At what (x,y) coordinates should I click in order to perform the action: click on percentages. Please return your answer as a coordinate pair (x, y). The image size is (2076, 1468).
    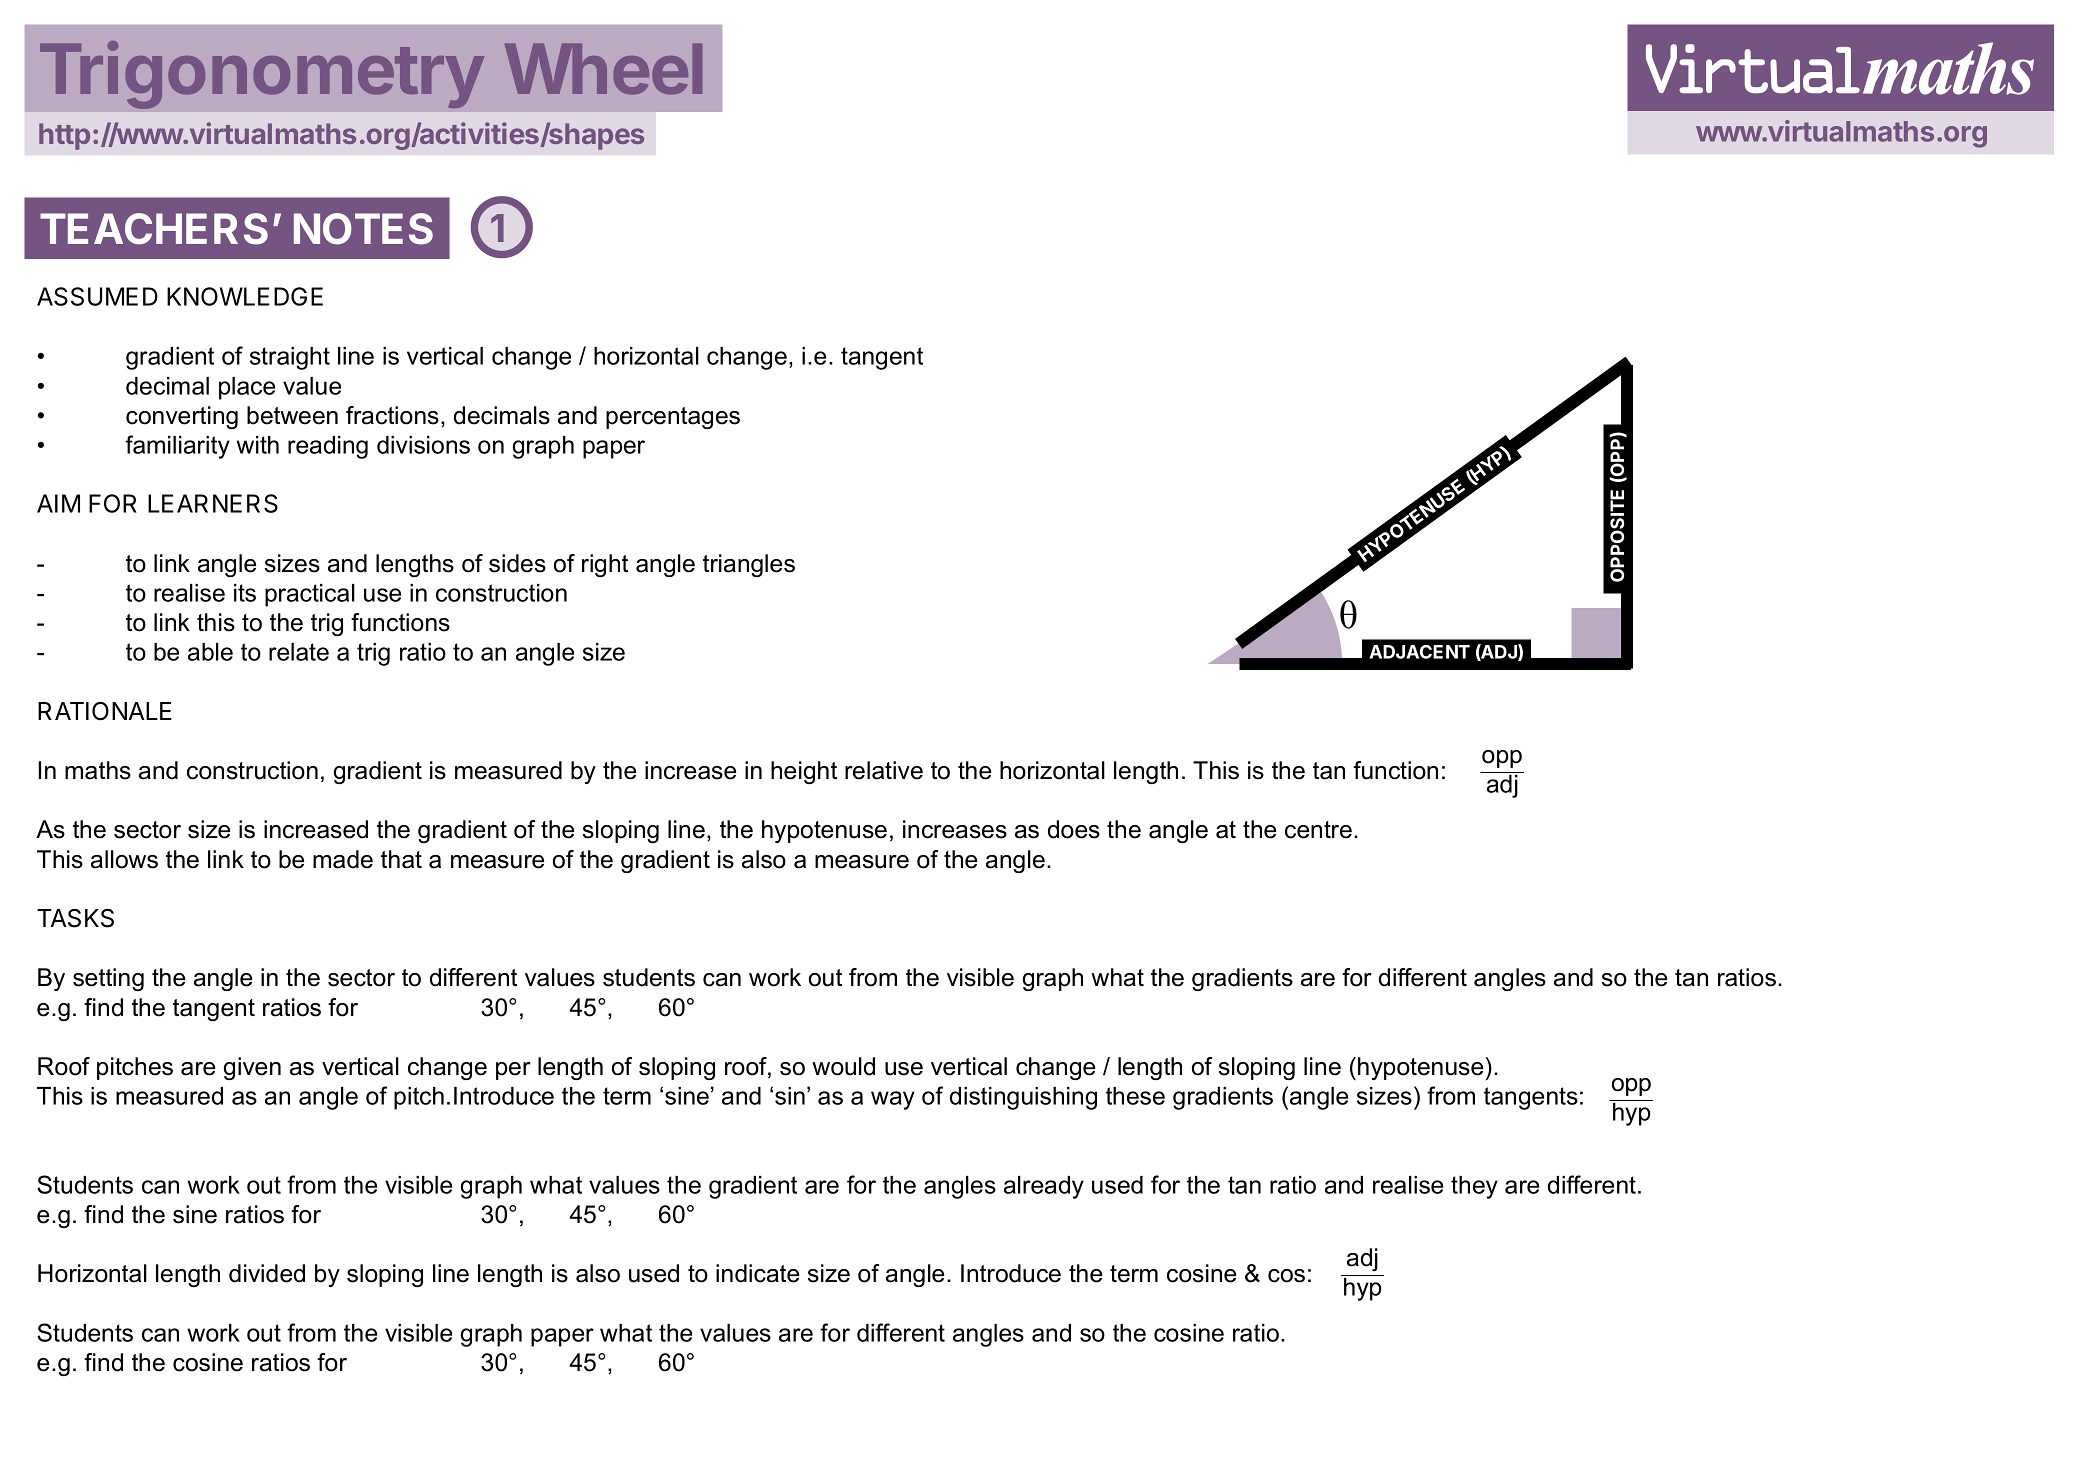
    Looking at the image, I should click on (673, 418).
